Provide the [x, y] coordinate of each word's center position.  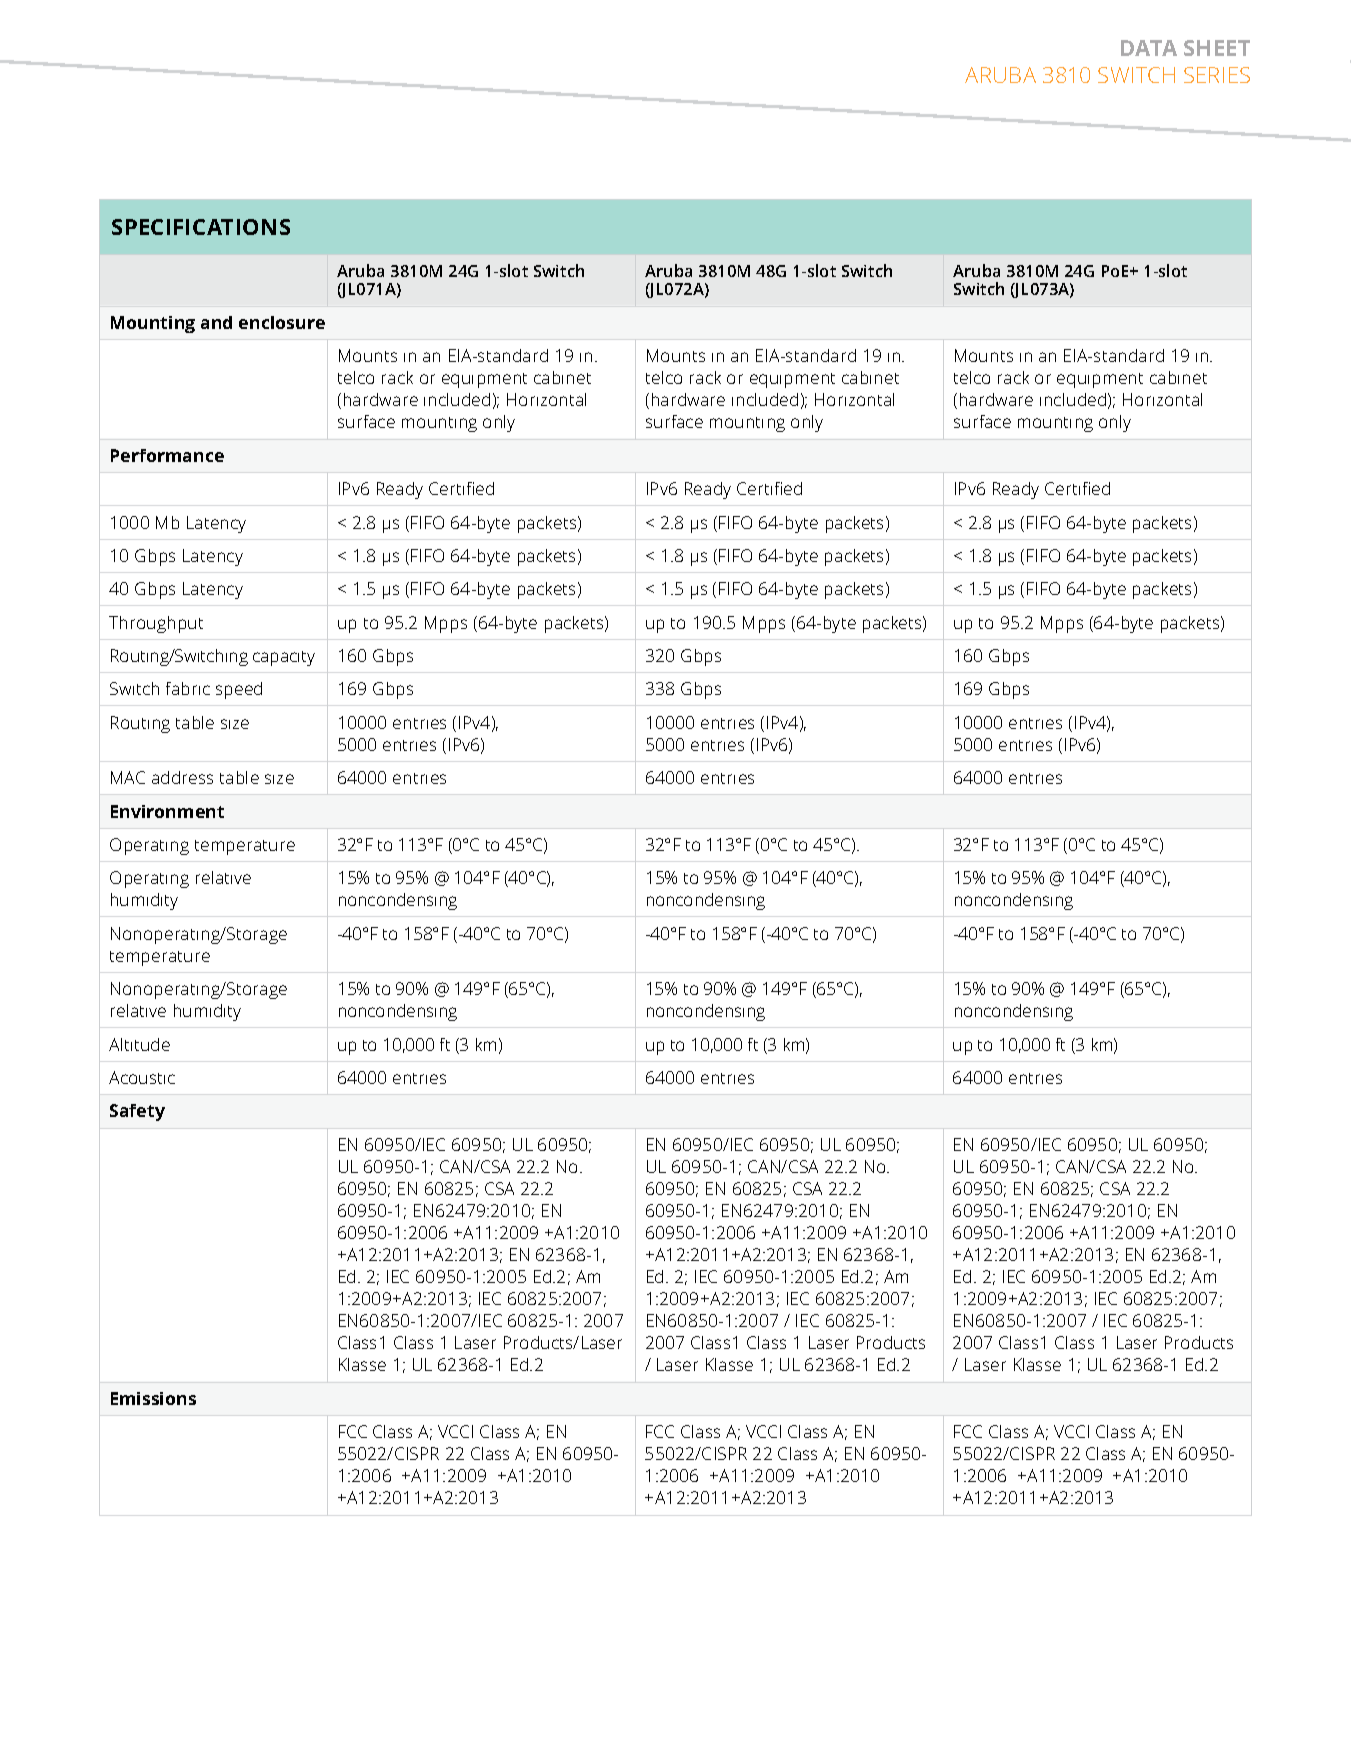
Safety [137, 1112]
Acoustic [142, 1077]
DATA [1149, 48]
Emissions [153, 1398]
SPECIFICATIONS [201, 227]
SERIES [1217, 75]
